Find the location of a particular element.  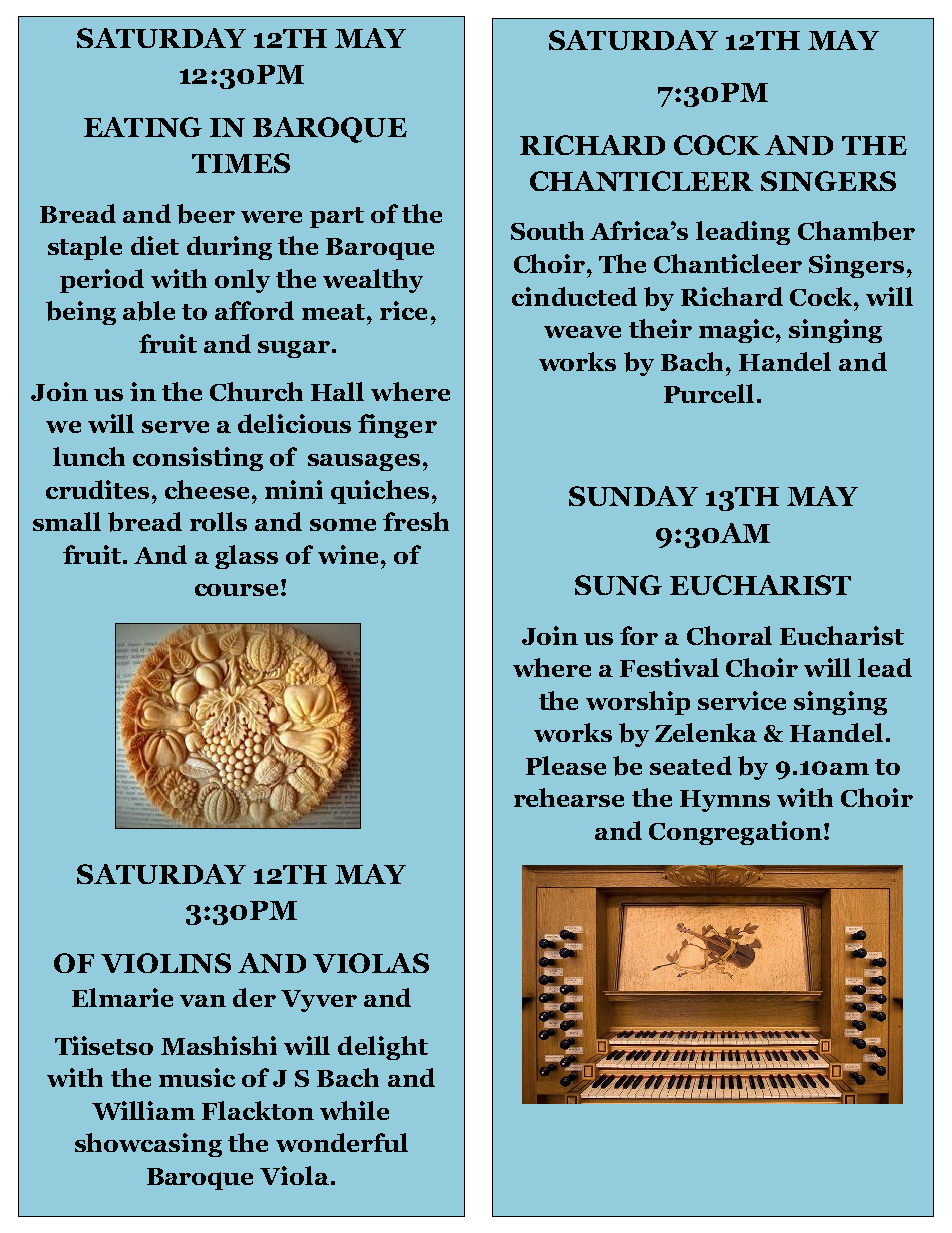

course is located at coordinates (236, 590).
